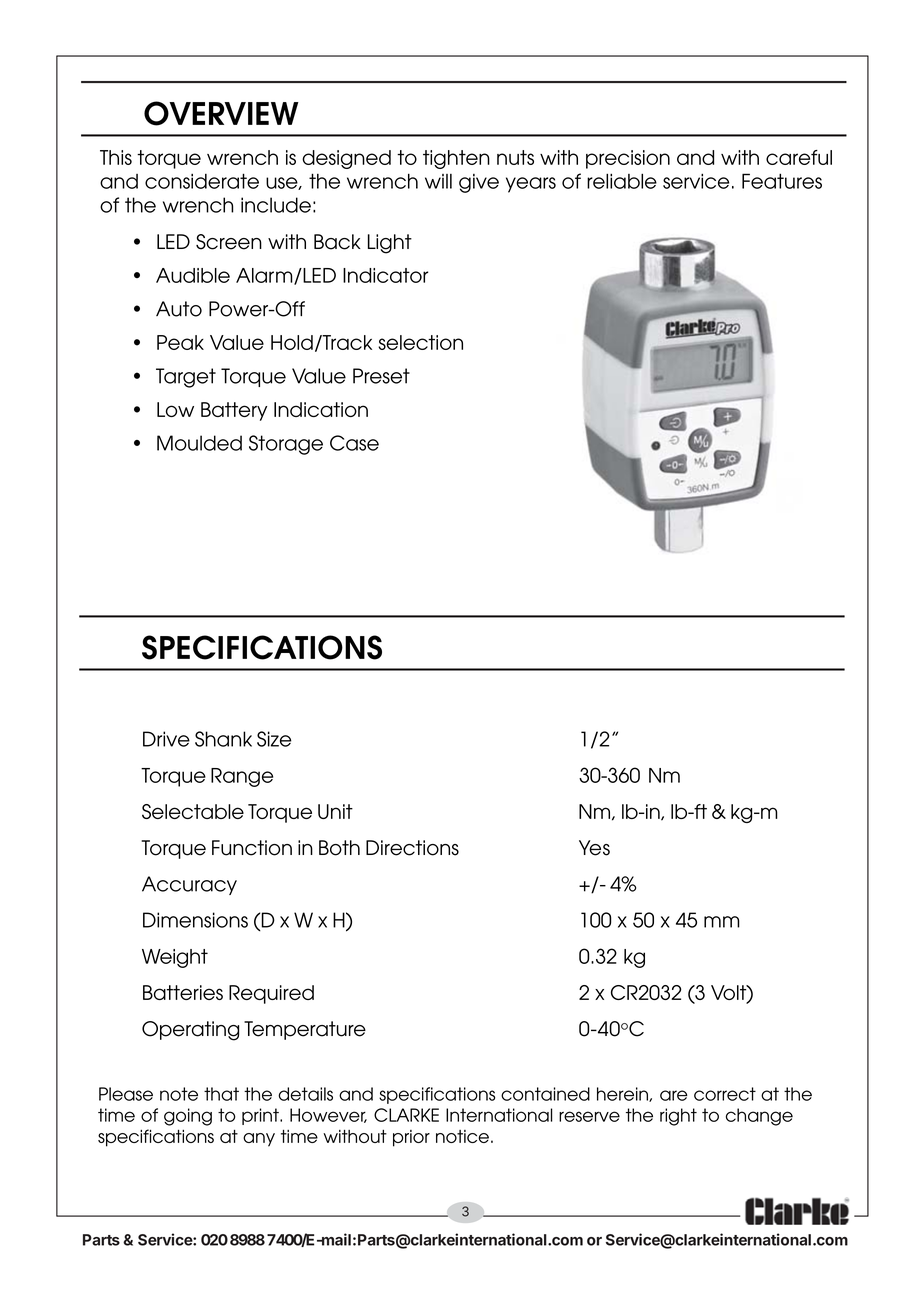 Image resolution: width=924 pixels, height=1311 pixels. Describe the element at coordinates (221, 113) in the screenshot. I see `OVERVIEW` at that location.
